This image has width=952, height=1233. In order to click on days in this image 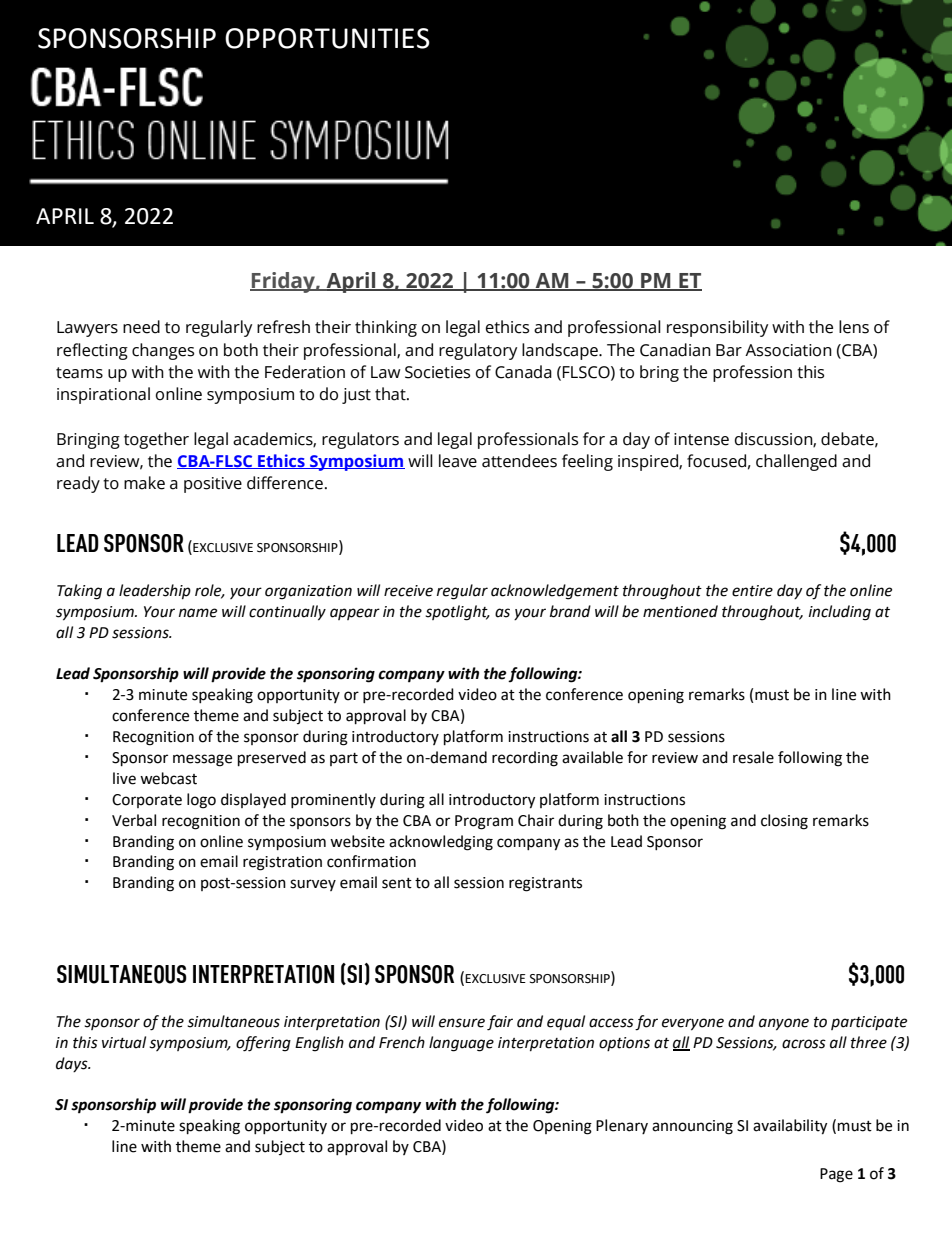, I will do `click(73, 1064)`.
